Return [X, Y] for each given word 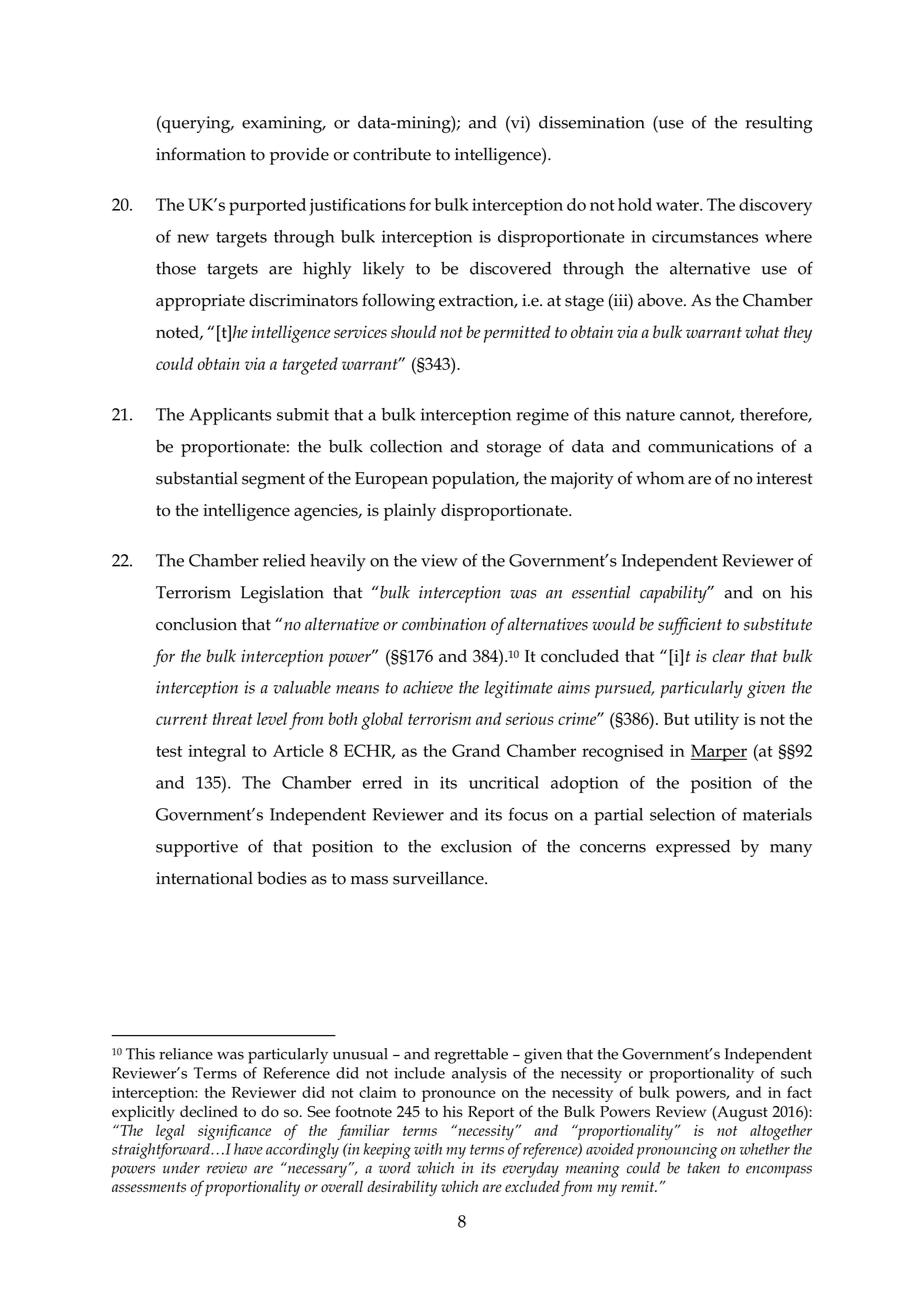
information [201, 154]
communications [710, 446]
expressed [693, 848]
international [204, 878]
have [248, 1149]
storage [514, 449]
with [428, 1149]
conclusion [196, 624]
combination [444, 624]
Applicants [230, 416]
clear [728, 655]
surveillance [439, 878]
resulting [779, 124]
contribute [392, 154]
